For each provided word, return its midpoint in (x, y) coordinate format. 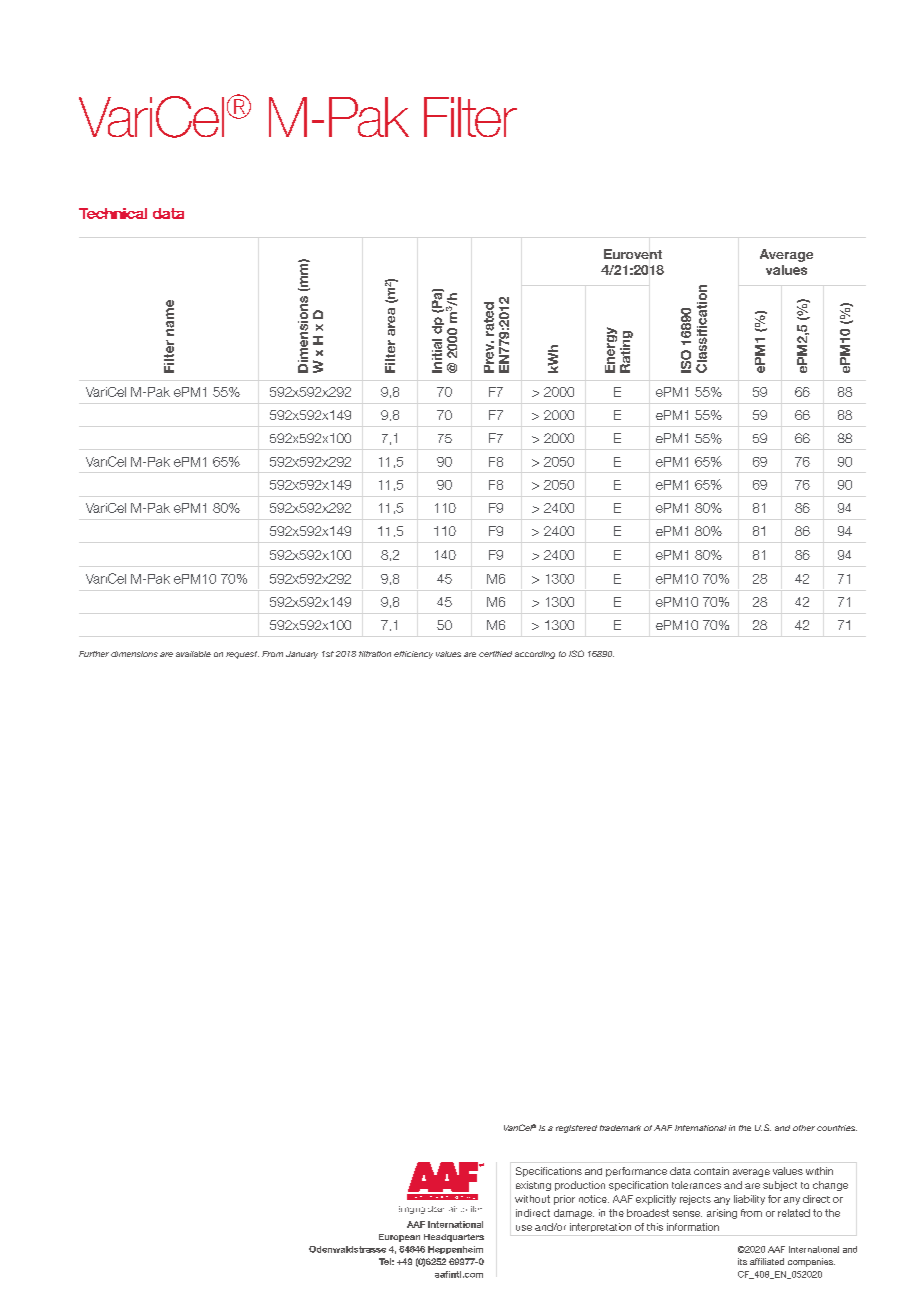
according (535, 655)
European (399, 1238)
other (804, 1128)
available (193, 654)
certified (495, 654)
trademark (620, 1128)
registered (576, 1129)
